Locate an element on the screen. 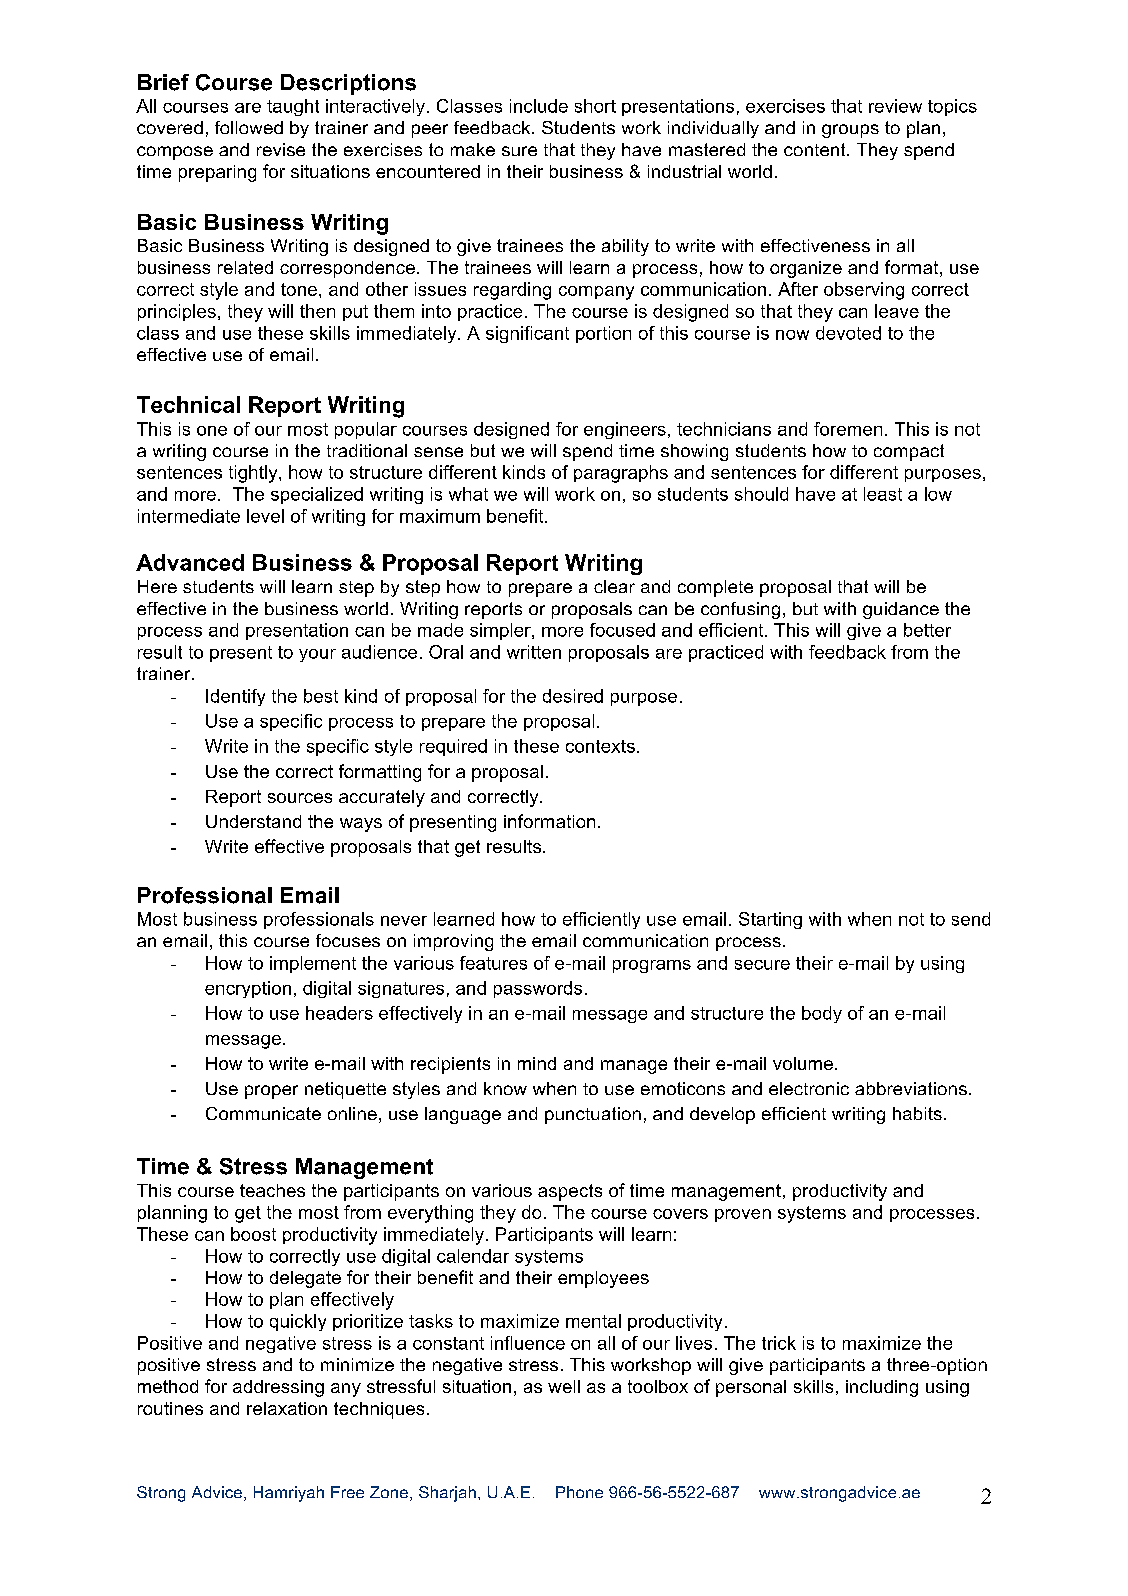 The width and height of the screenshot is (1128, 1596). guidance is located at coordinates (901, 610).
